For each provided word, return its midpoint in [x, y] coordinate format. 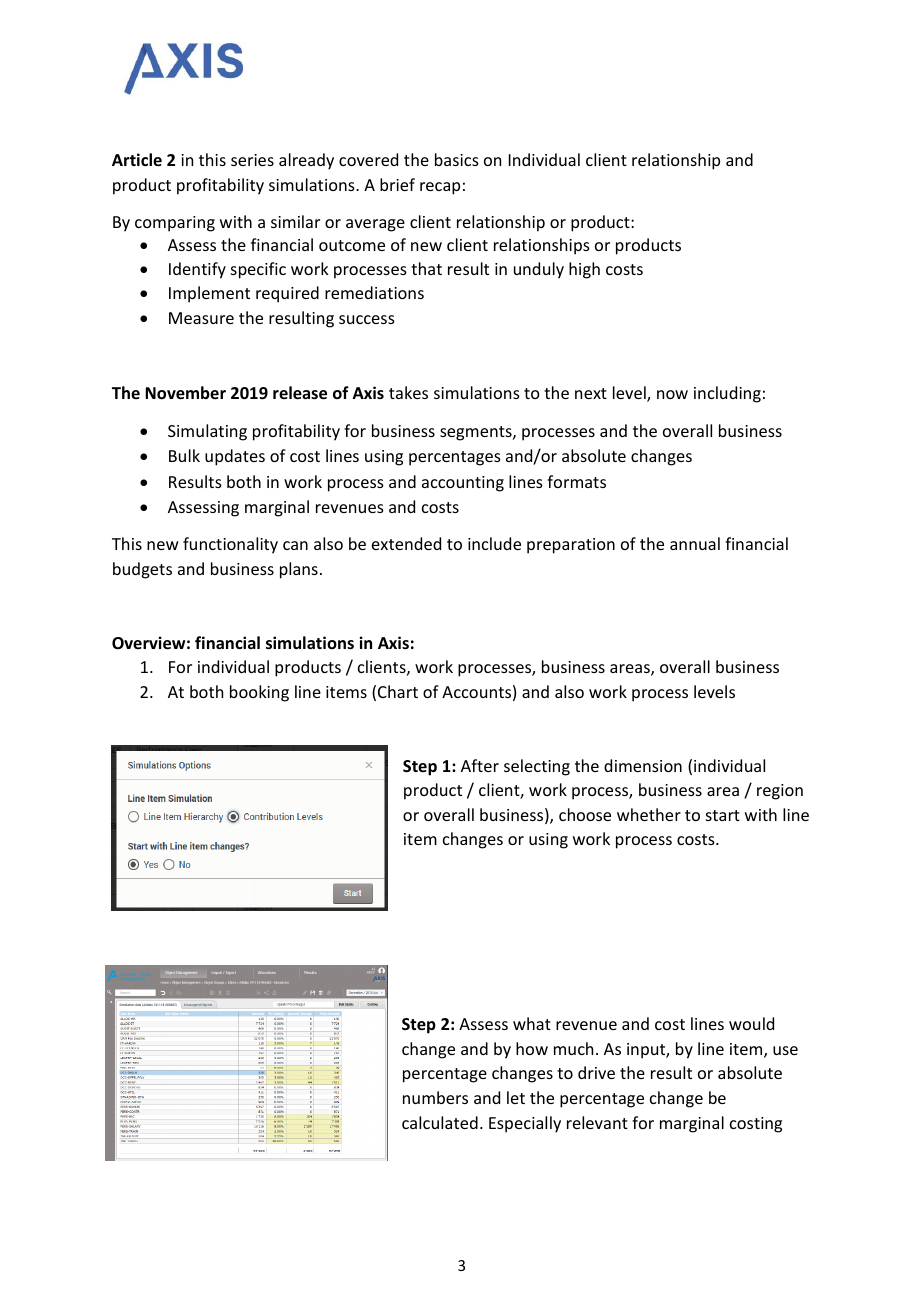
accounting [463, 484]
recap [440, 188]
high [584, 270]
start [723, 815]
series [252, 160]
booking [259, 693]
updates [235, 457]
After [480, 765]
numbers [435, 1097]
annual [695, 543]
